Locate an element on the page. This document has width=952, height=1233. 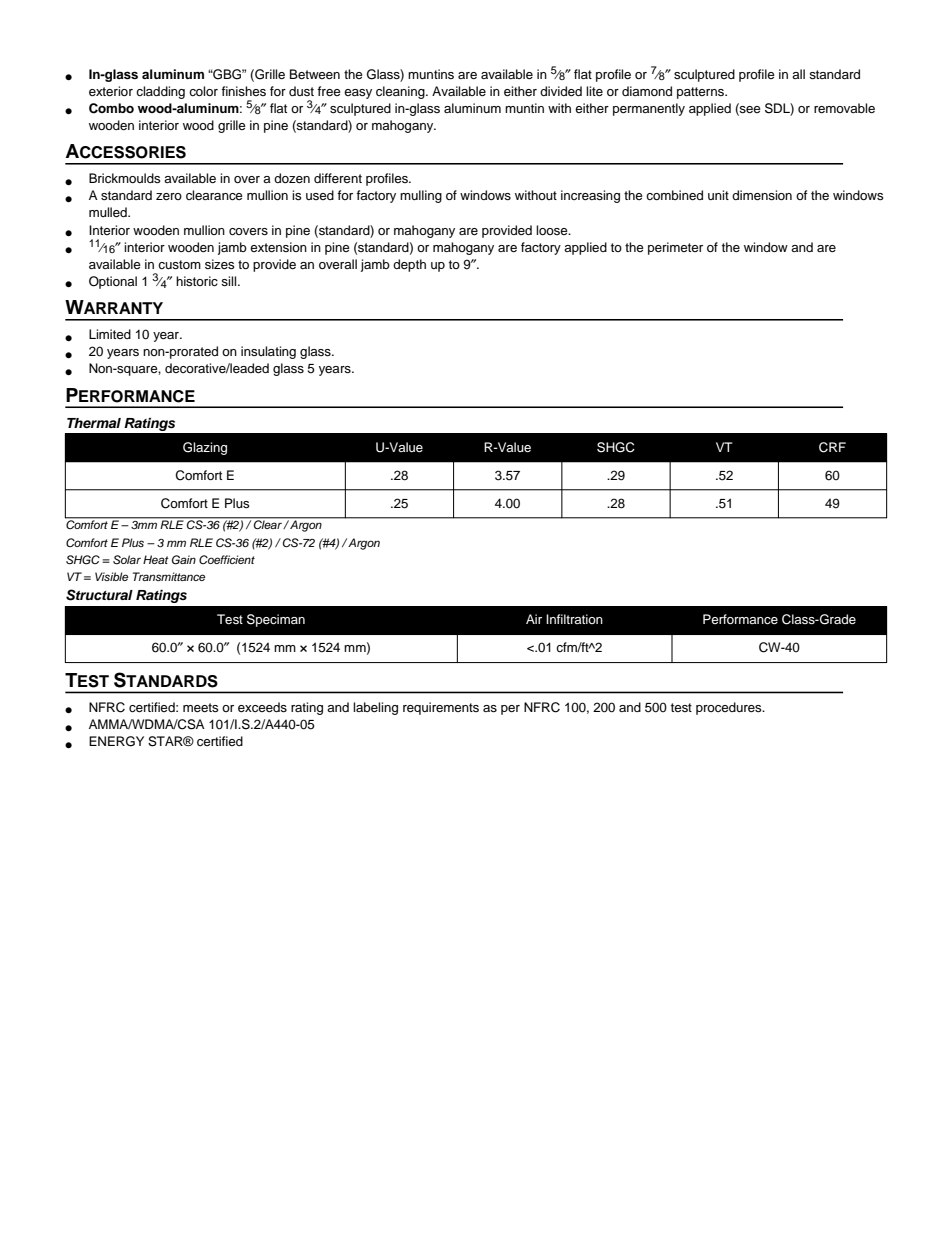
Glazing is located at coordinates (205, 448).
